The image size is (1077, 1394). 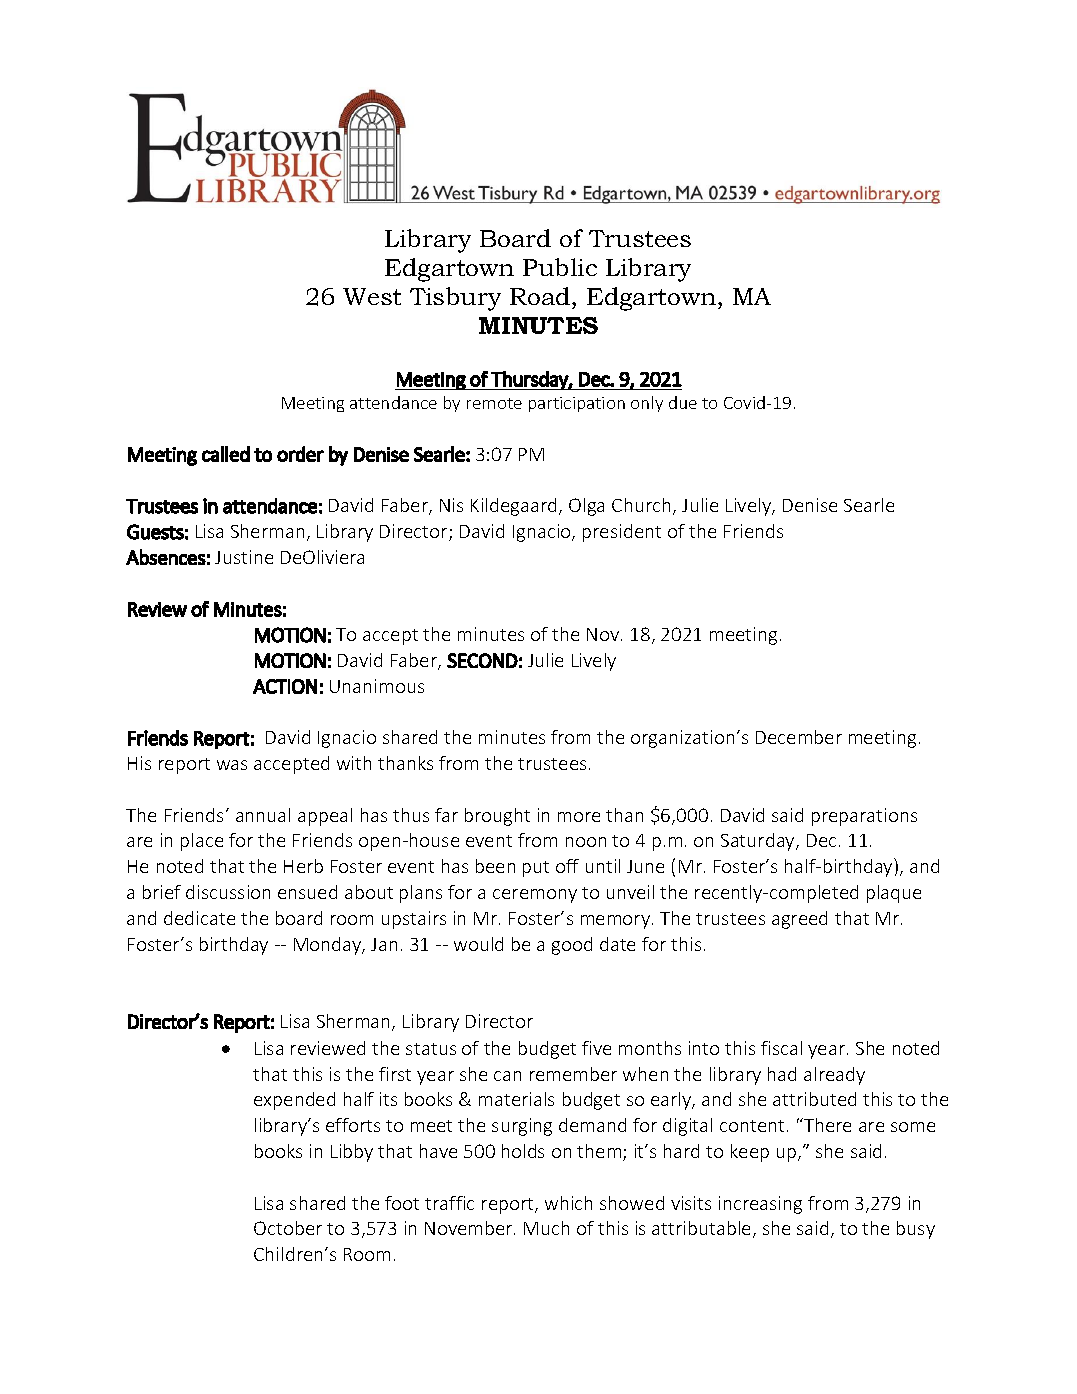 I want to click on Justine, so click(x=244, y=557).
